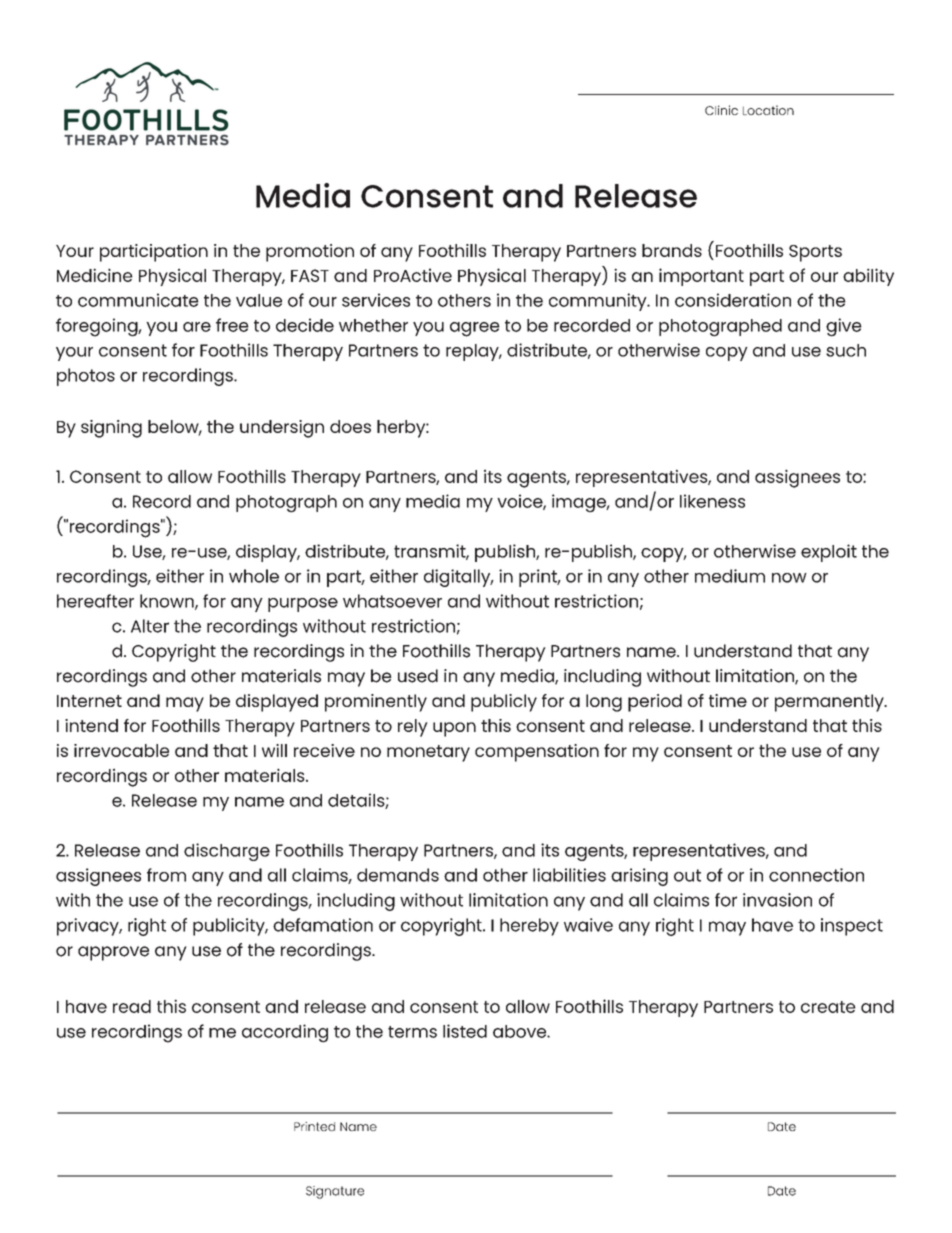 This page has width=952, height=1233. What do you see at coordinates (816, 875) in the page?
I see `connection` at bounding box center [816, 875].
